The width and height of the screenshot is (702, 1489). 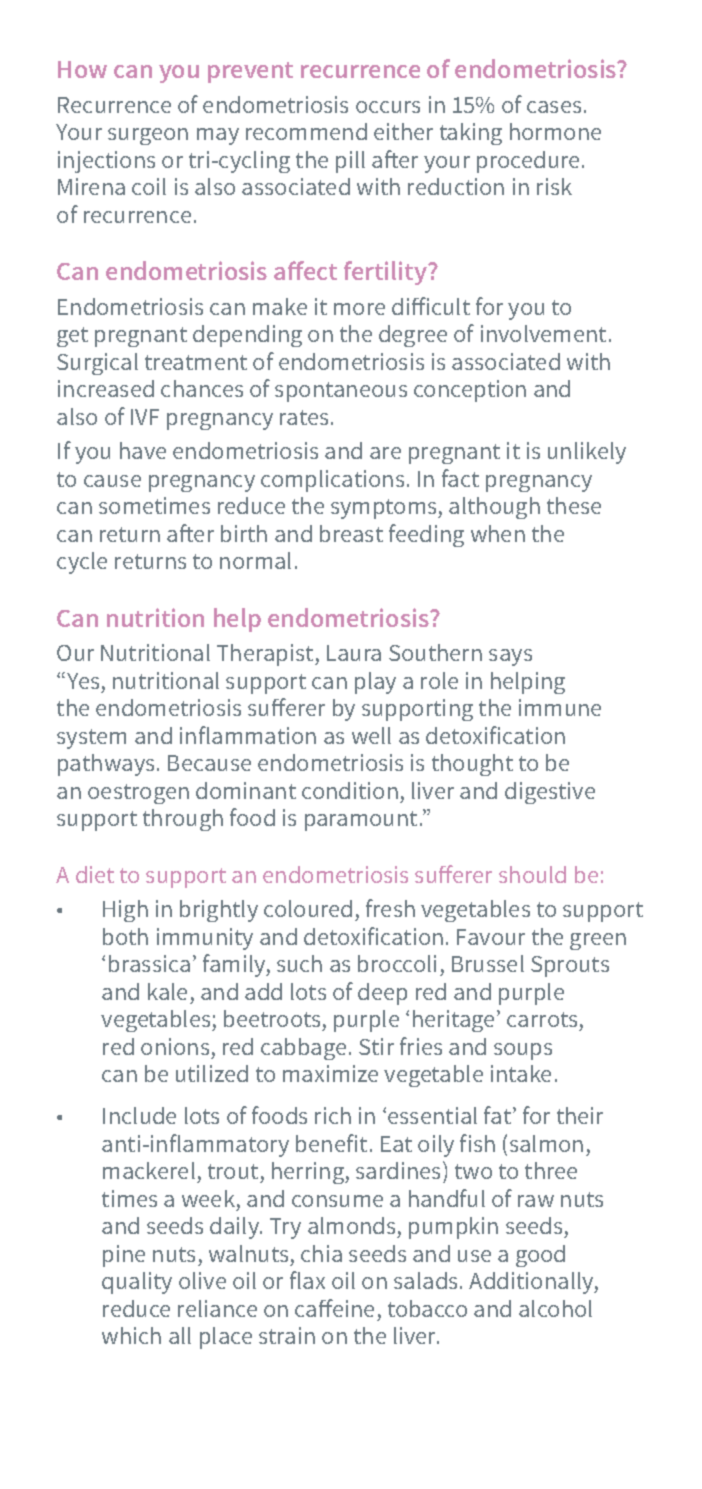 What do you see at coordinates (334, 1308) in the screenshot?
I see `caffeine` at bounding box center [334, 1308].
